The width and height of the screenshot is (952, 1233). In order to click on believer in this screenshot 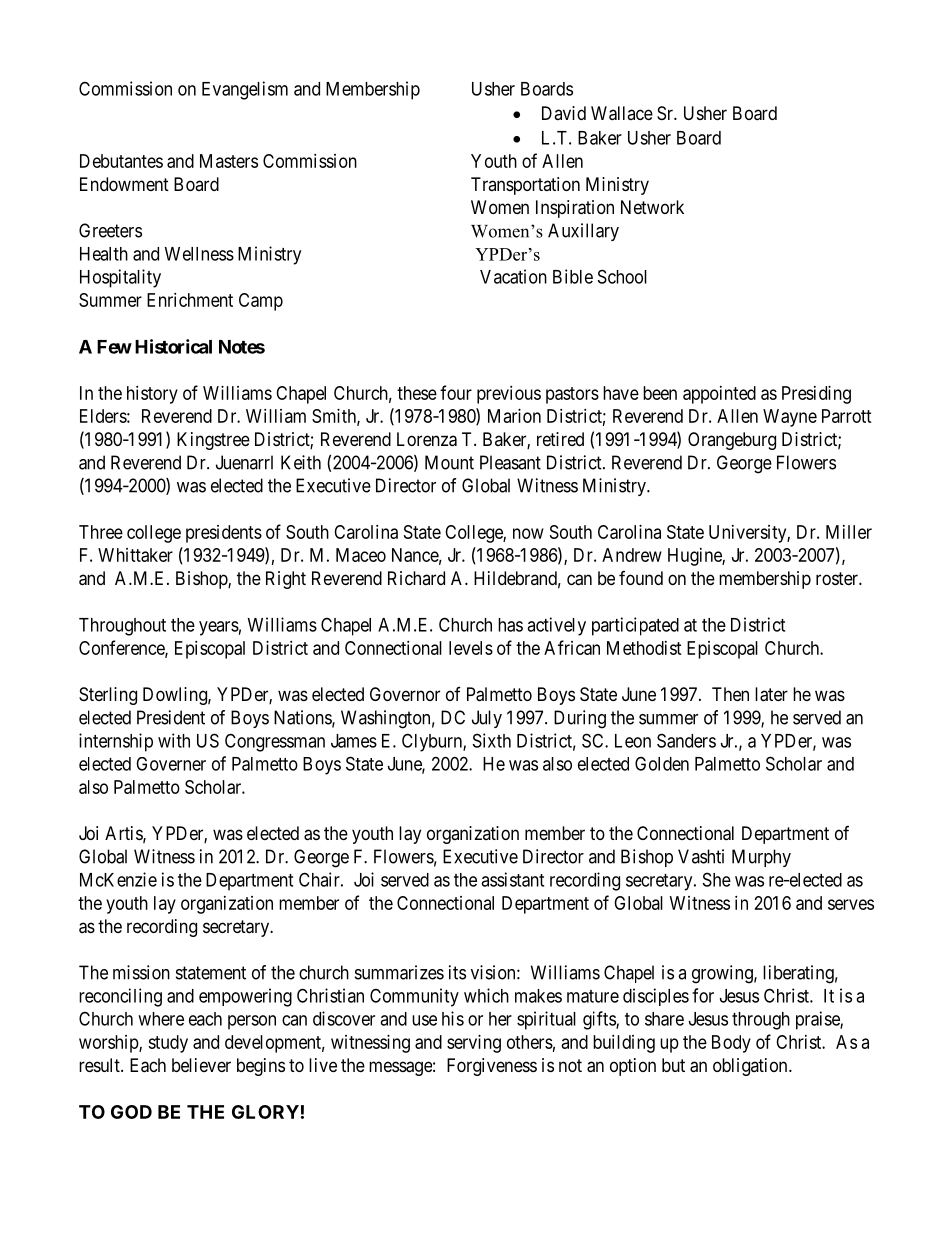, I will do `click(201, 1065)`.
